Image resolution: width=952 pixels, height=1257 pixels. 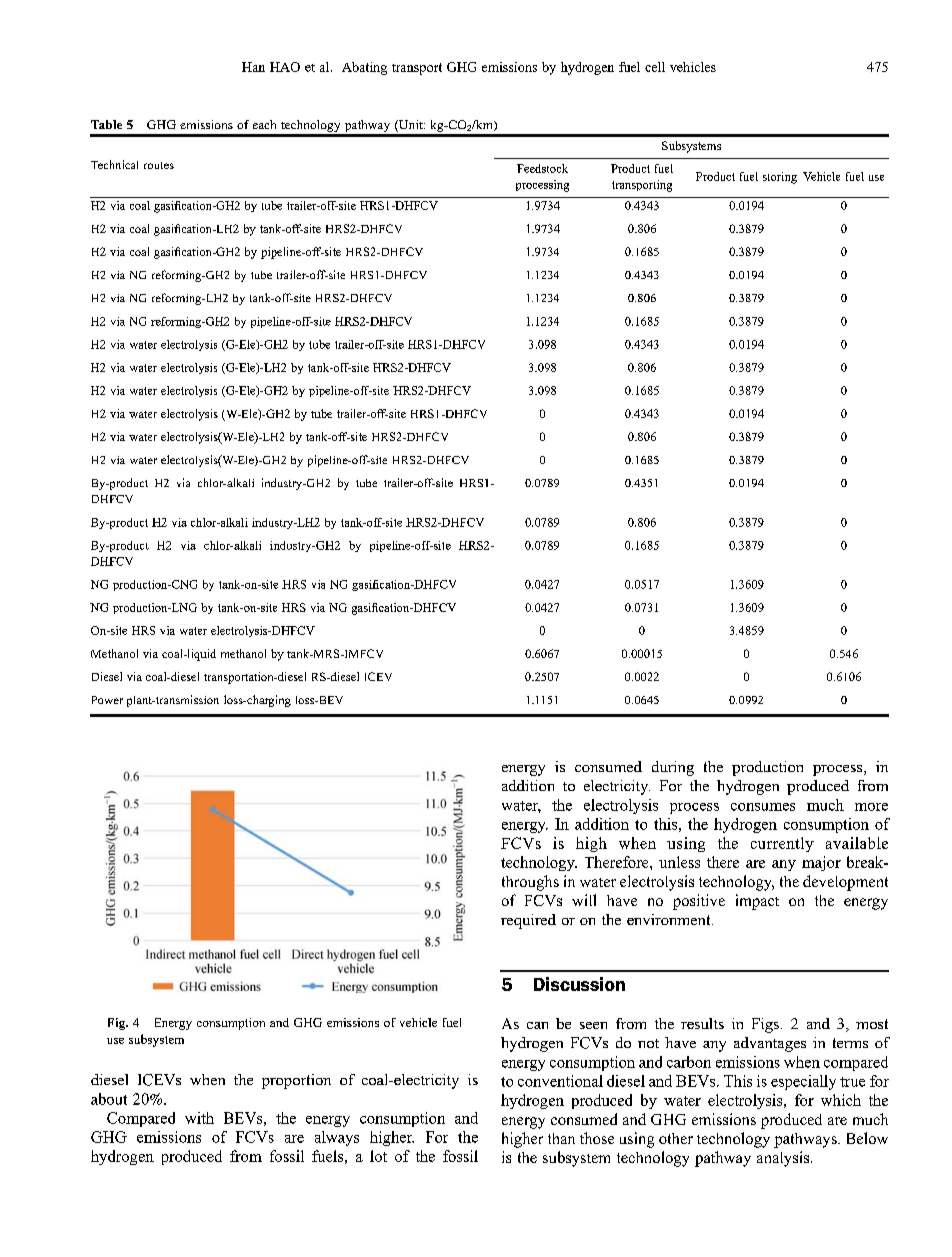 What do you see at coordinates (673, 768) in the image?
I see `during` at bounding box center [673, 768].
